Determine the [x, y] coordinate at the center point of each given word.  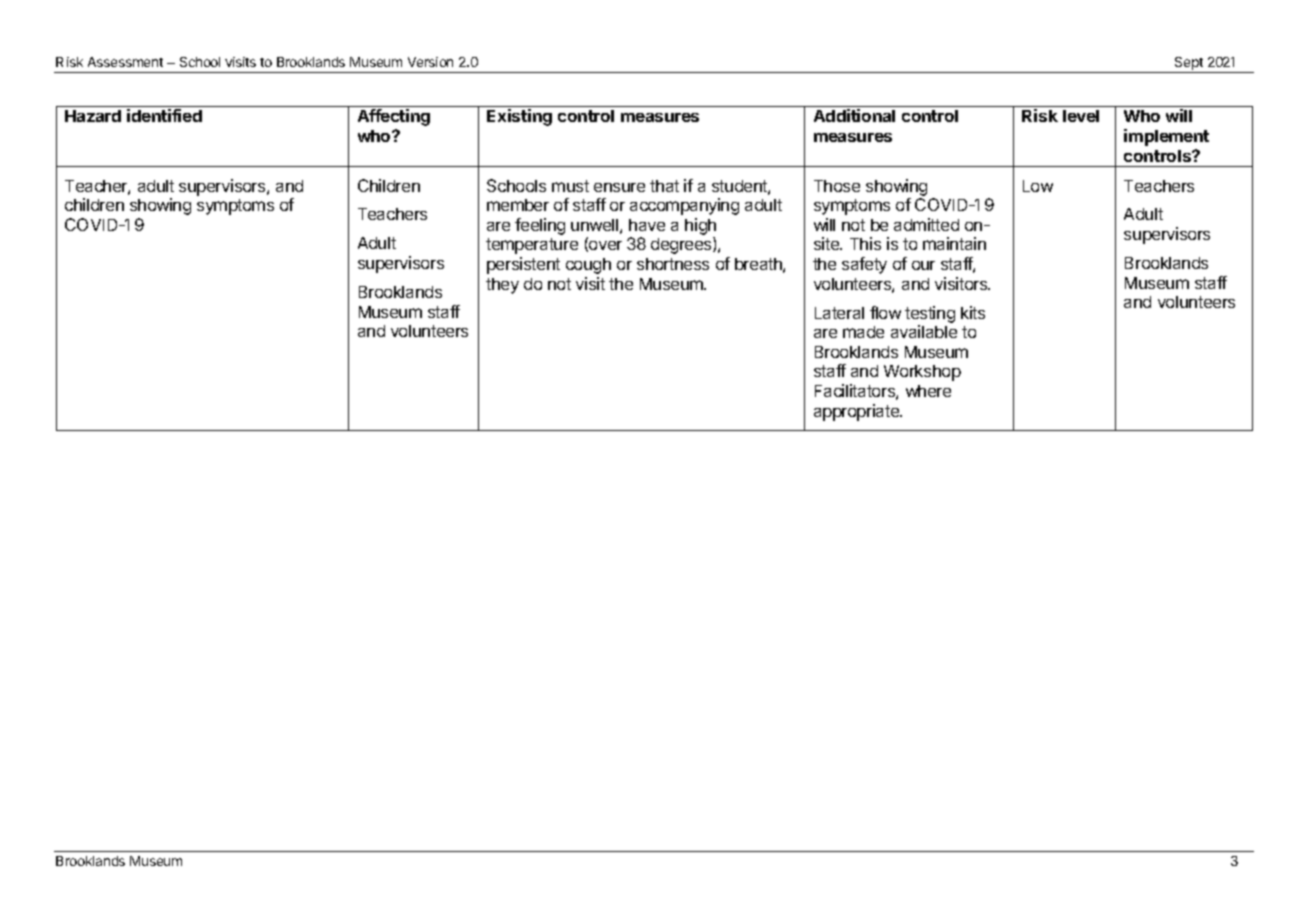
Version [430, 62]
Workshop [922, 373]
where [928, 391]
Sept [1189, 65]
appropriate [858, 412]
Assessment [125, 62]
